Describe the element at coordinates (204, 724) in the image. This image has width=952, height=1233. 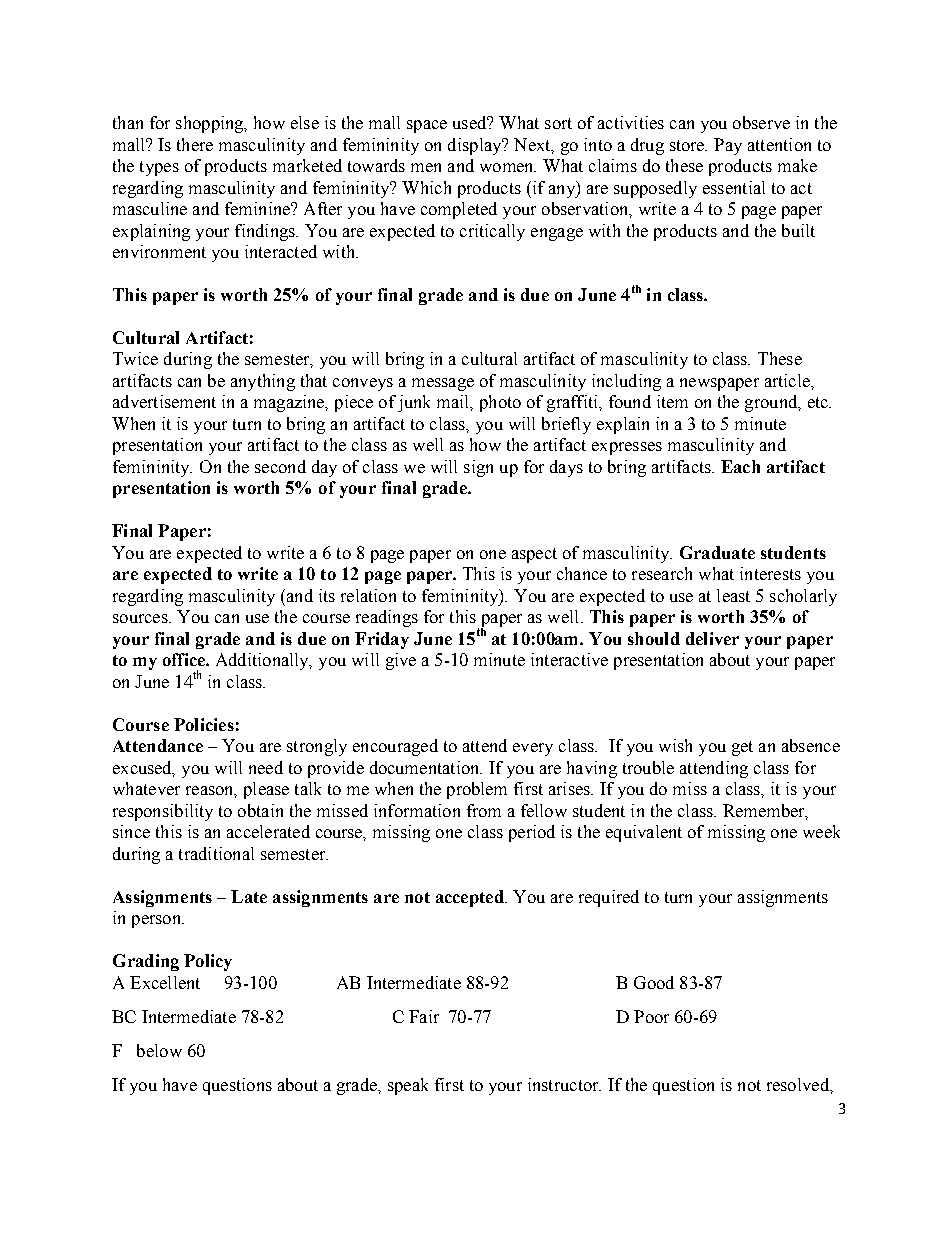
I see `Policies` at that location.
